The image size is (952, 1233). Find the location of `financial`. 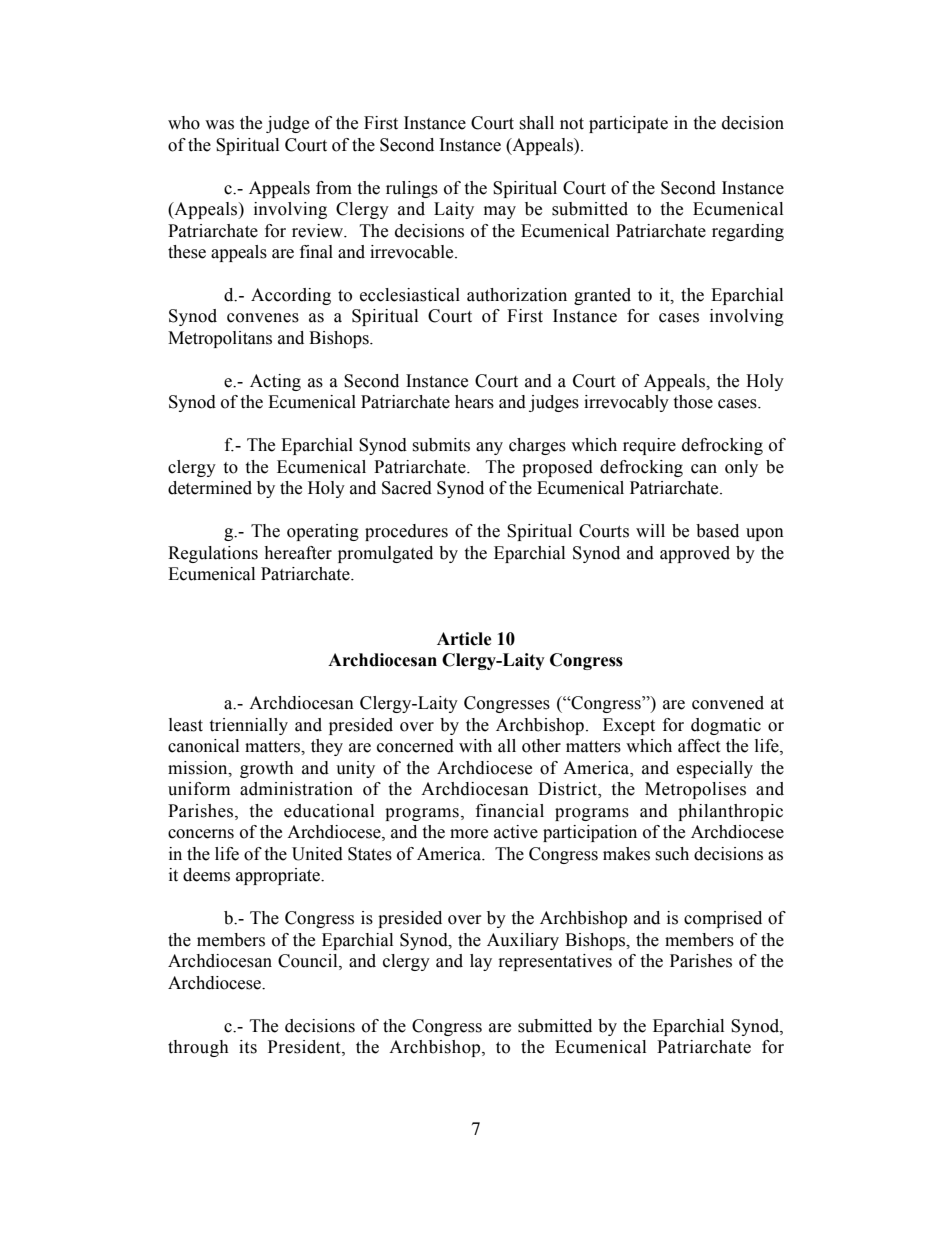

financial is located at coordinates (510, 811).
